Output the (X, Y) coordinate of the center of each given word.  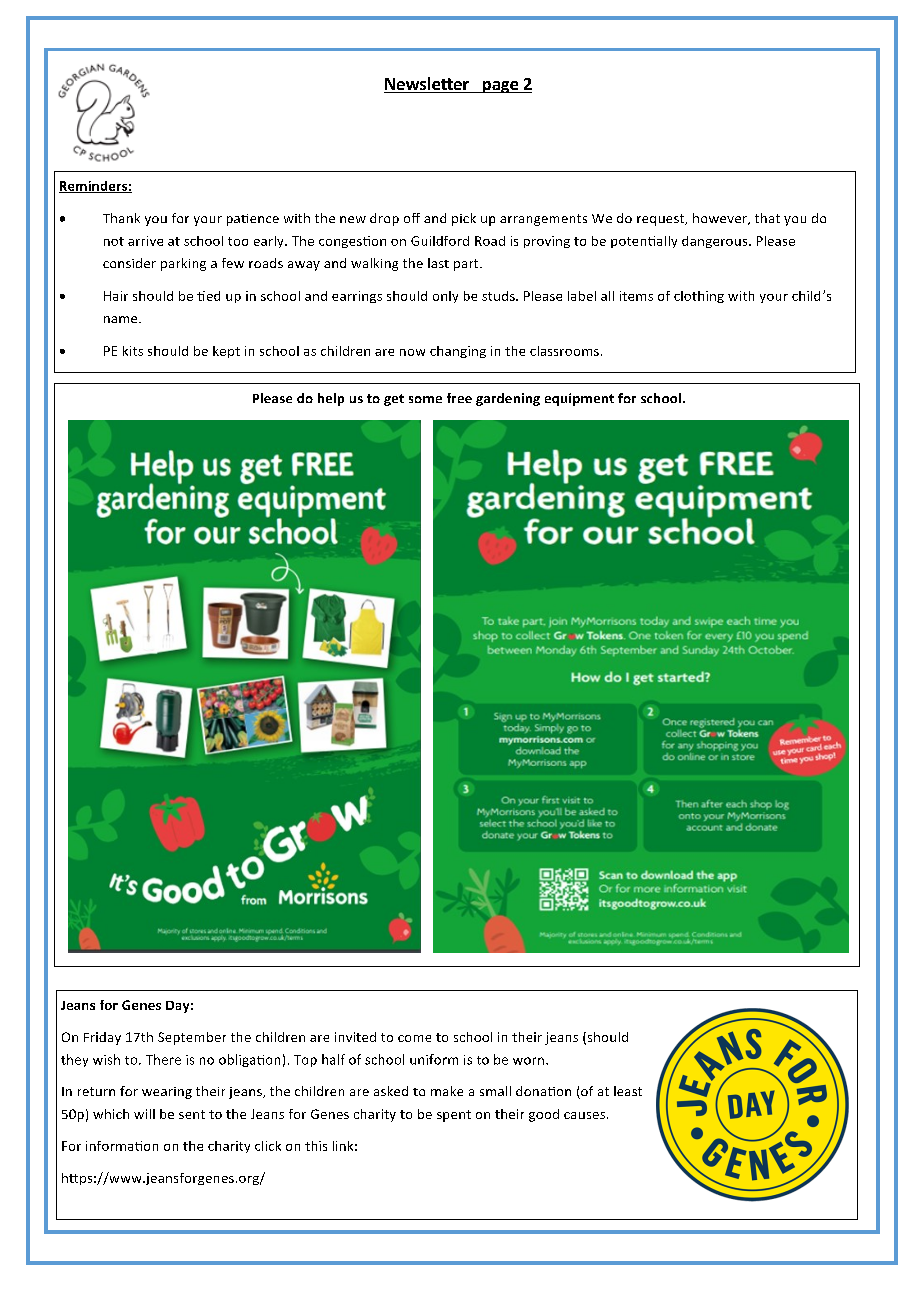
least (628, 1091)
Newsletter (427, 85)
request (662, 220)
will (144, 1114)
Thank (121, 218)
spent (454, 1116)
